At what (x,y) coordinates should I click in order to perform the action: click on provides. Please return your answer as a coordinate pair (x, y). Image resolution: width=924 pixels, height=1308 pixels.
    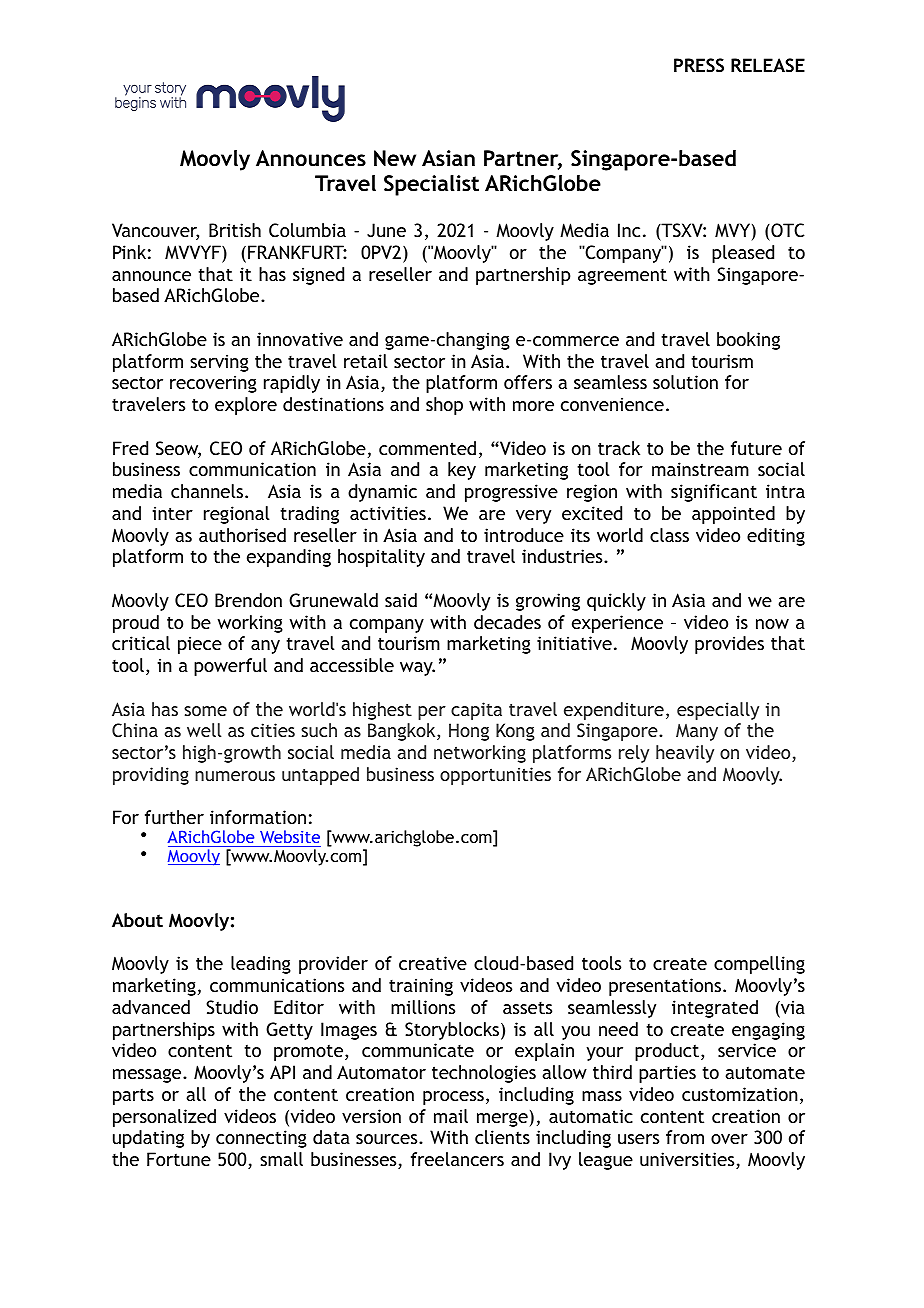
    Looking at the image, I should click on (729, 645).
